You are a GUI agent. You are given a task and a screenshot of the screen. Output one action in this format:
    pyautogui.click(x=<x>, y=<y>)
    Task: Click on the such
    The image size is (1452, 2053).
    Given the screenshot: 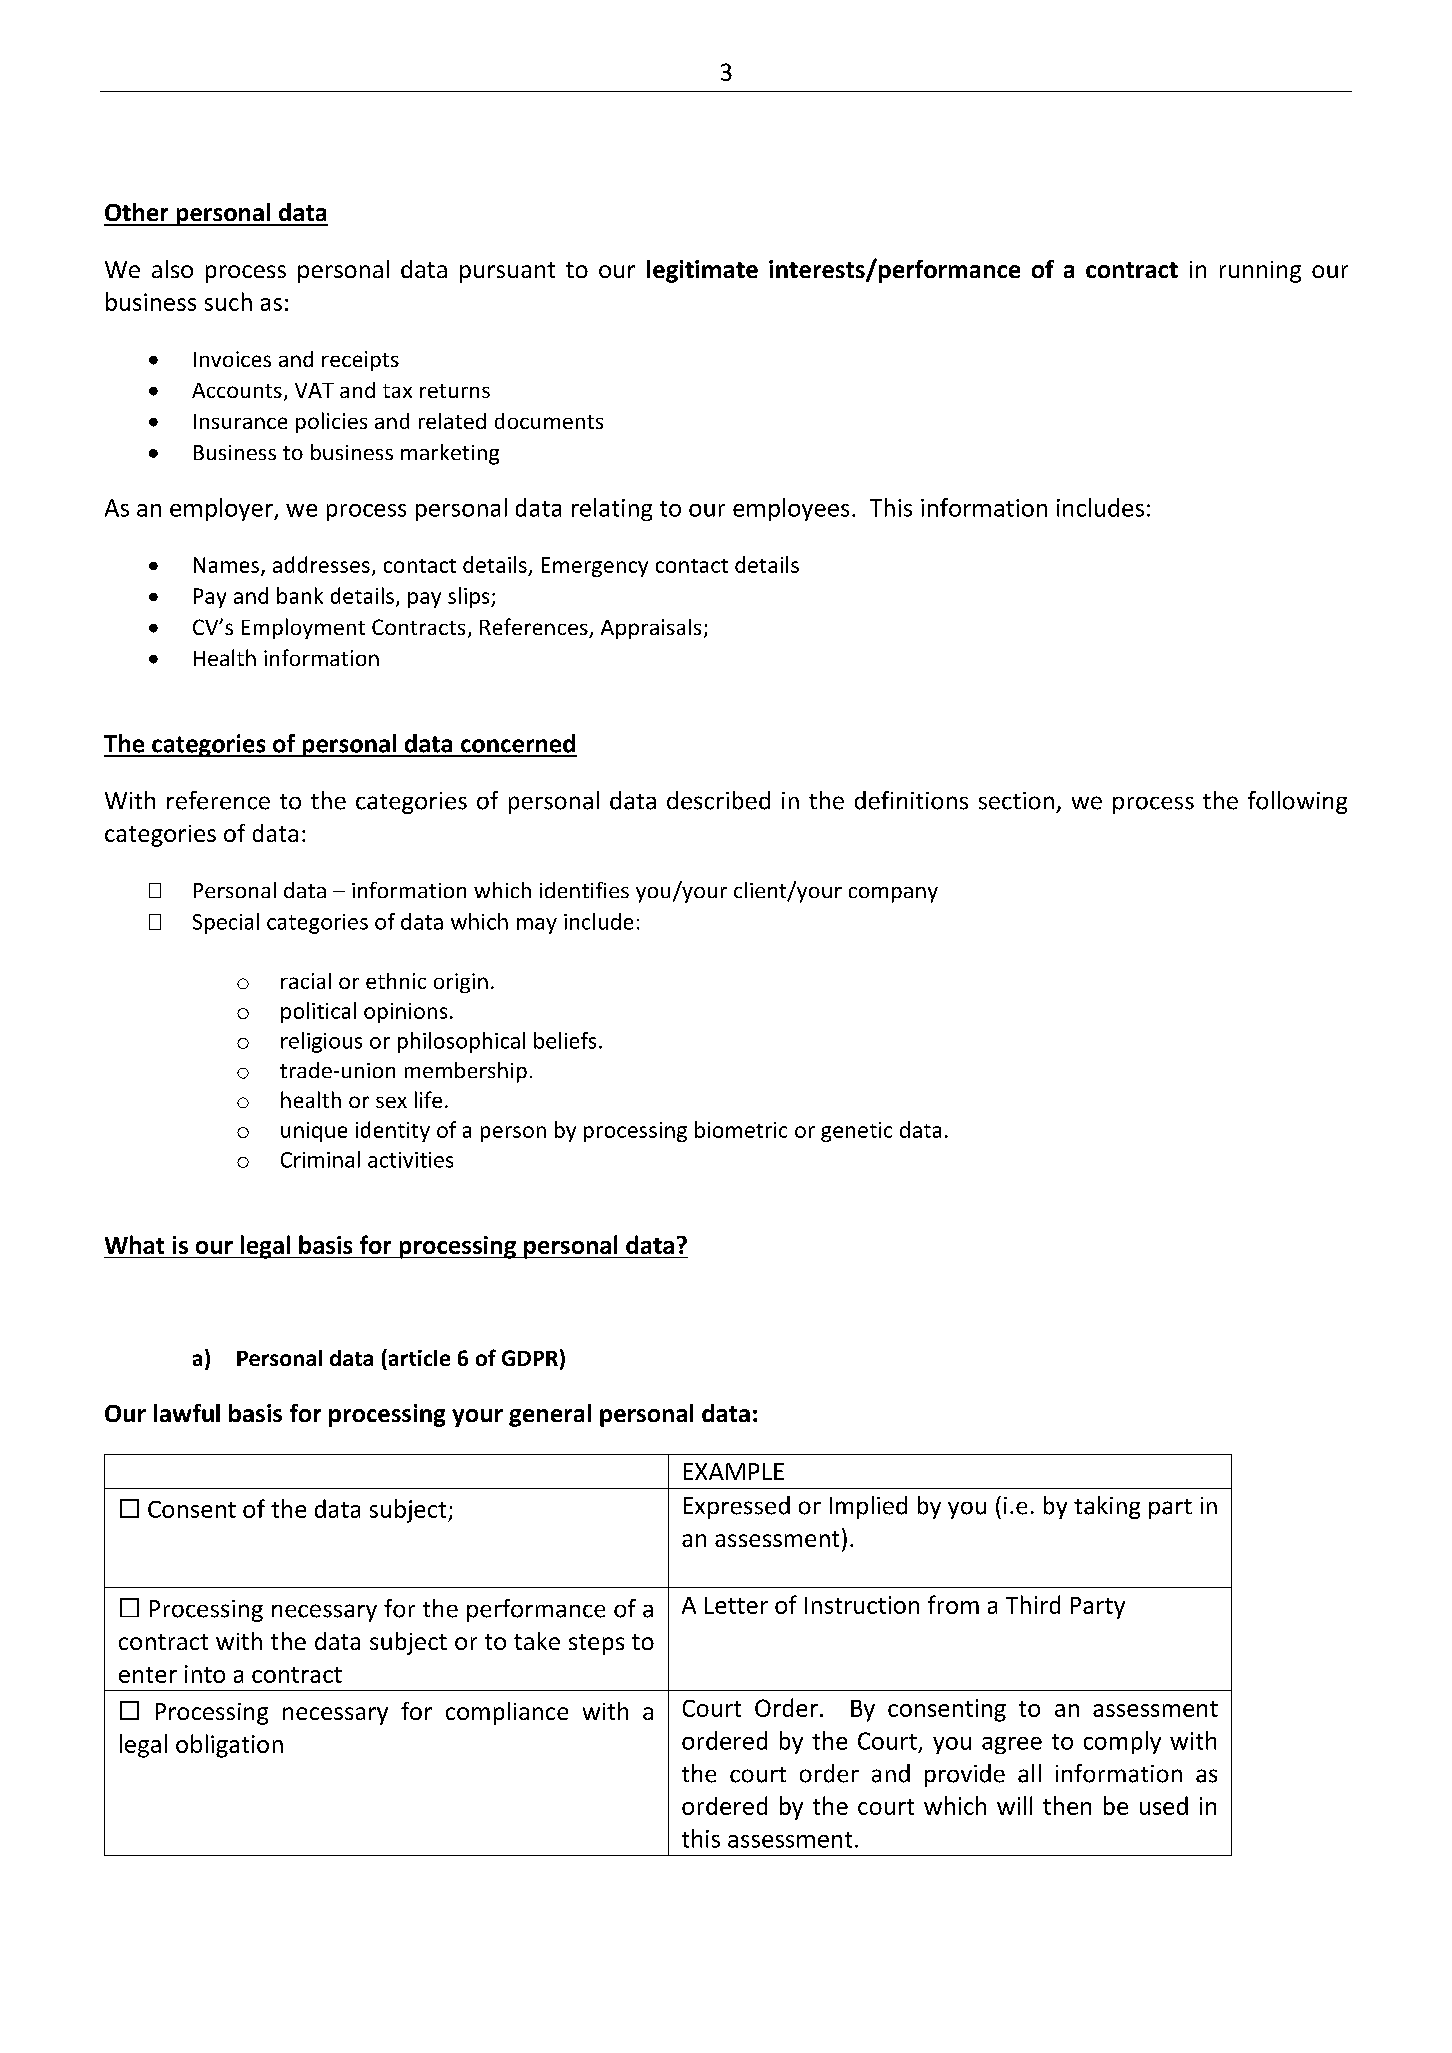 What is the action you would take?
    pyautogui.click(x=228, y=301)
